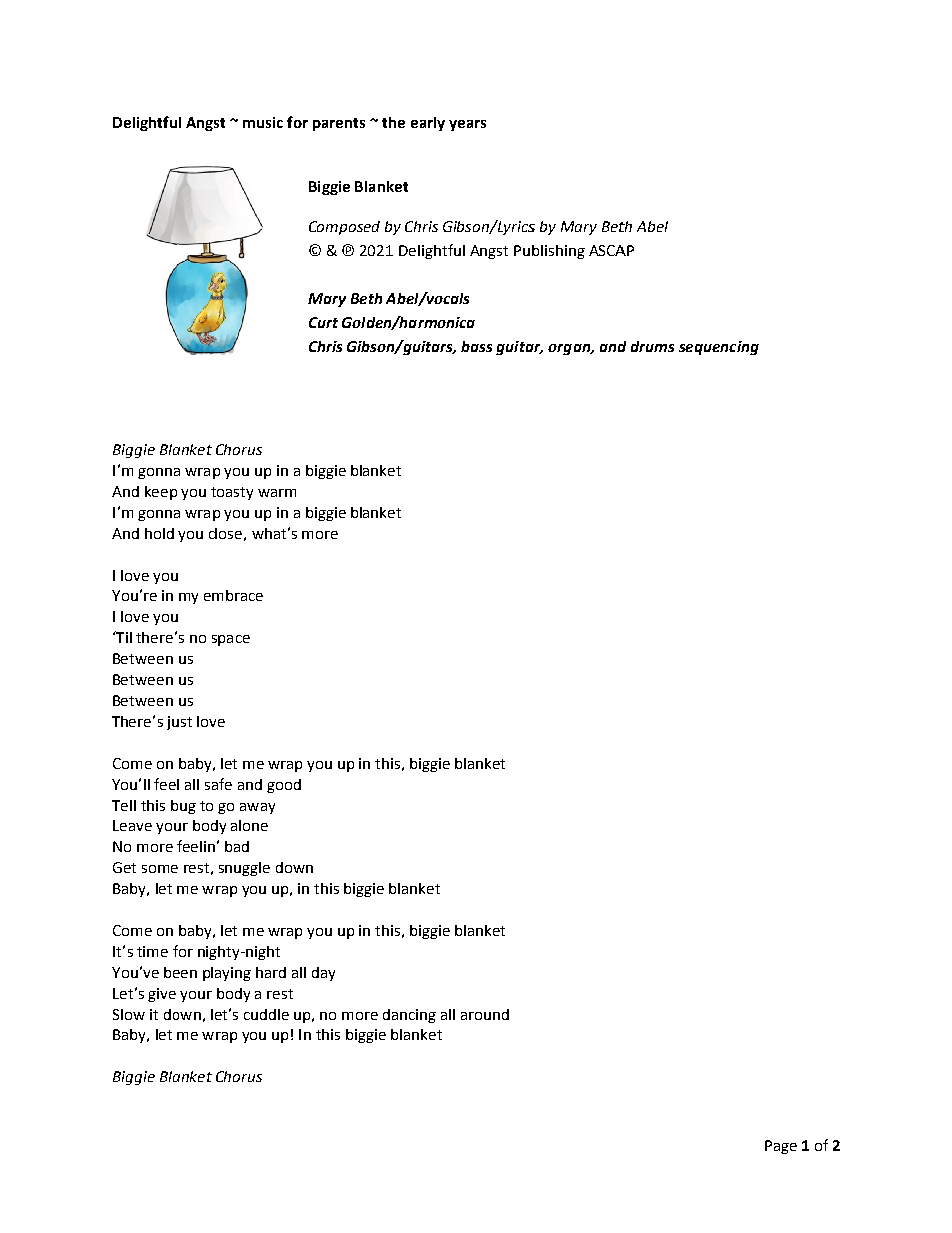 This image has height=1233, width=952. What do you see at coordinates (476, 346) in the image?
I see `bass` at bounding box center [476, 346].
